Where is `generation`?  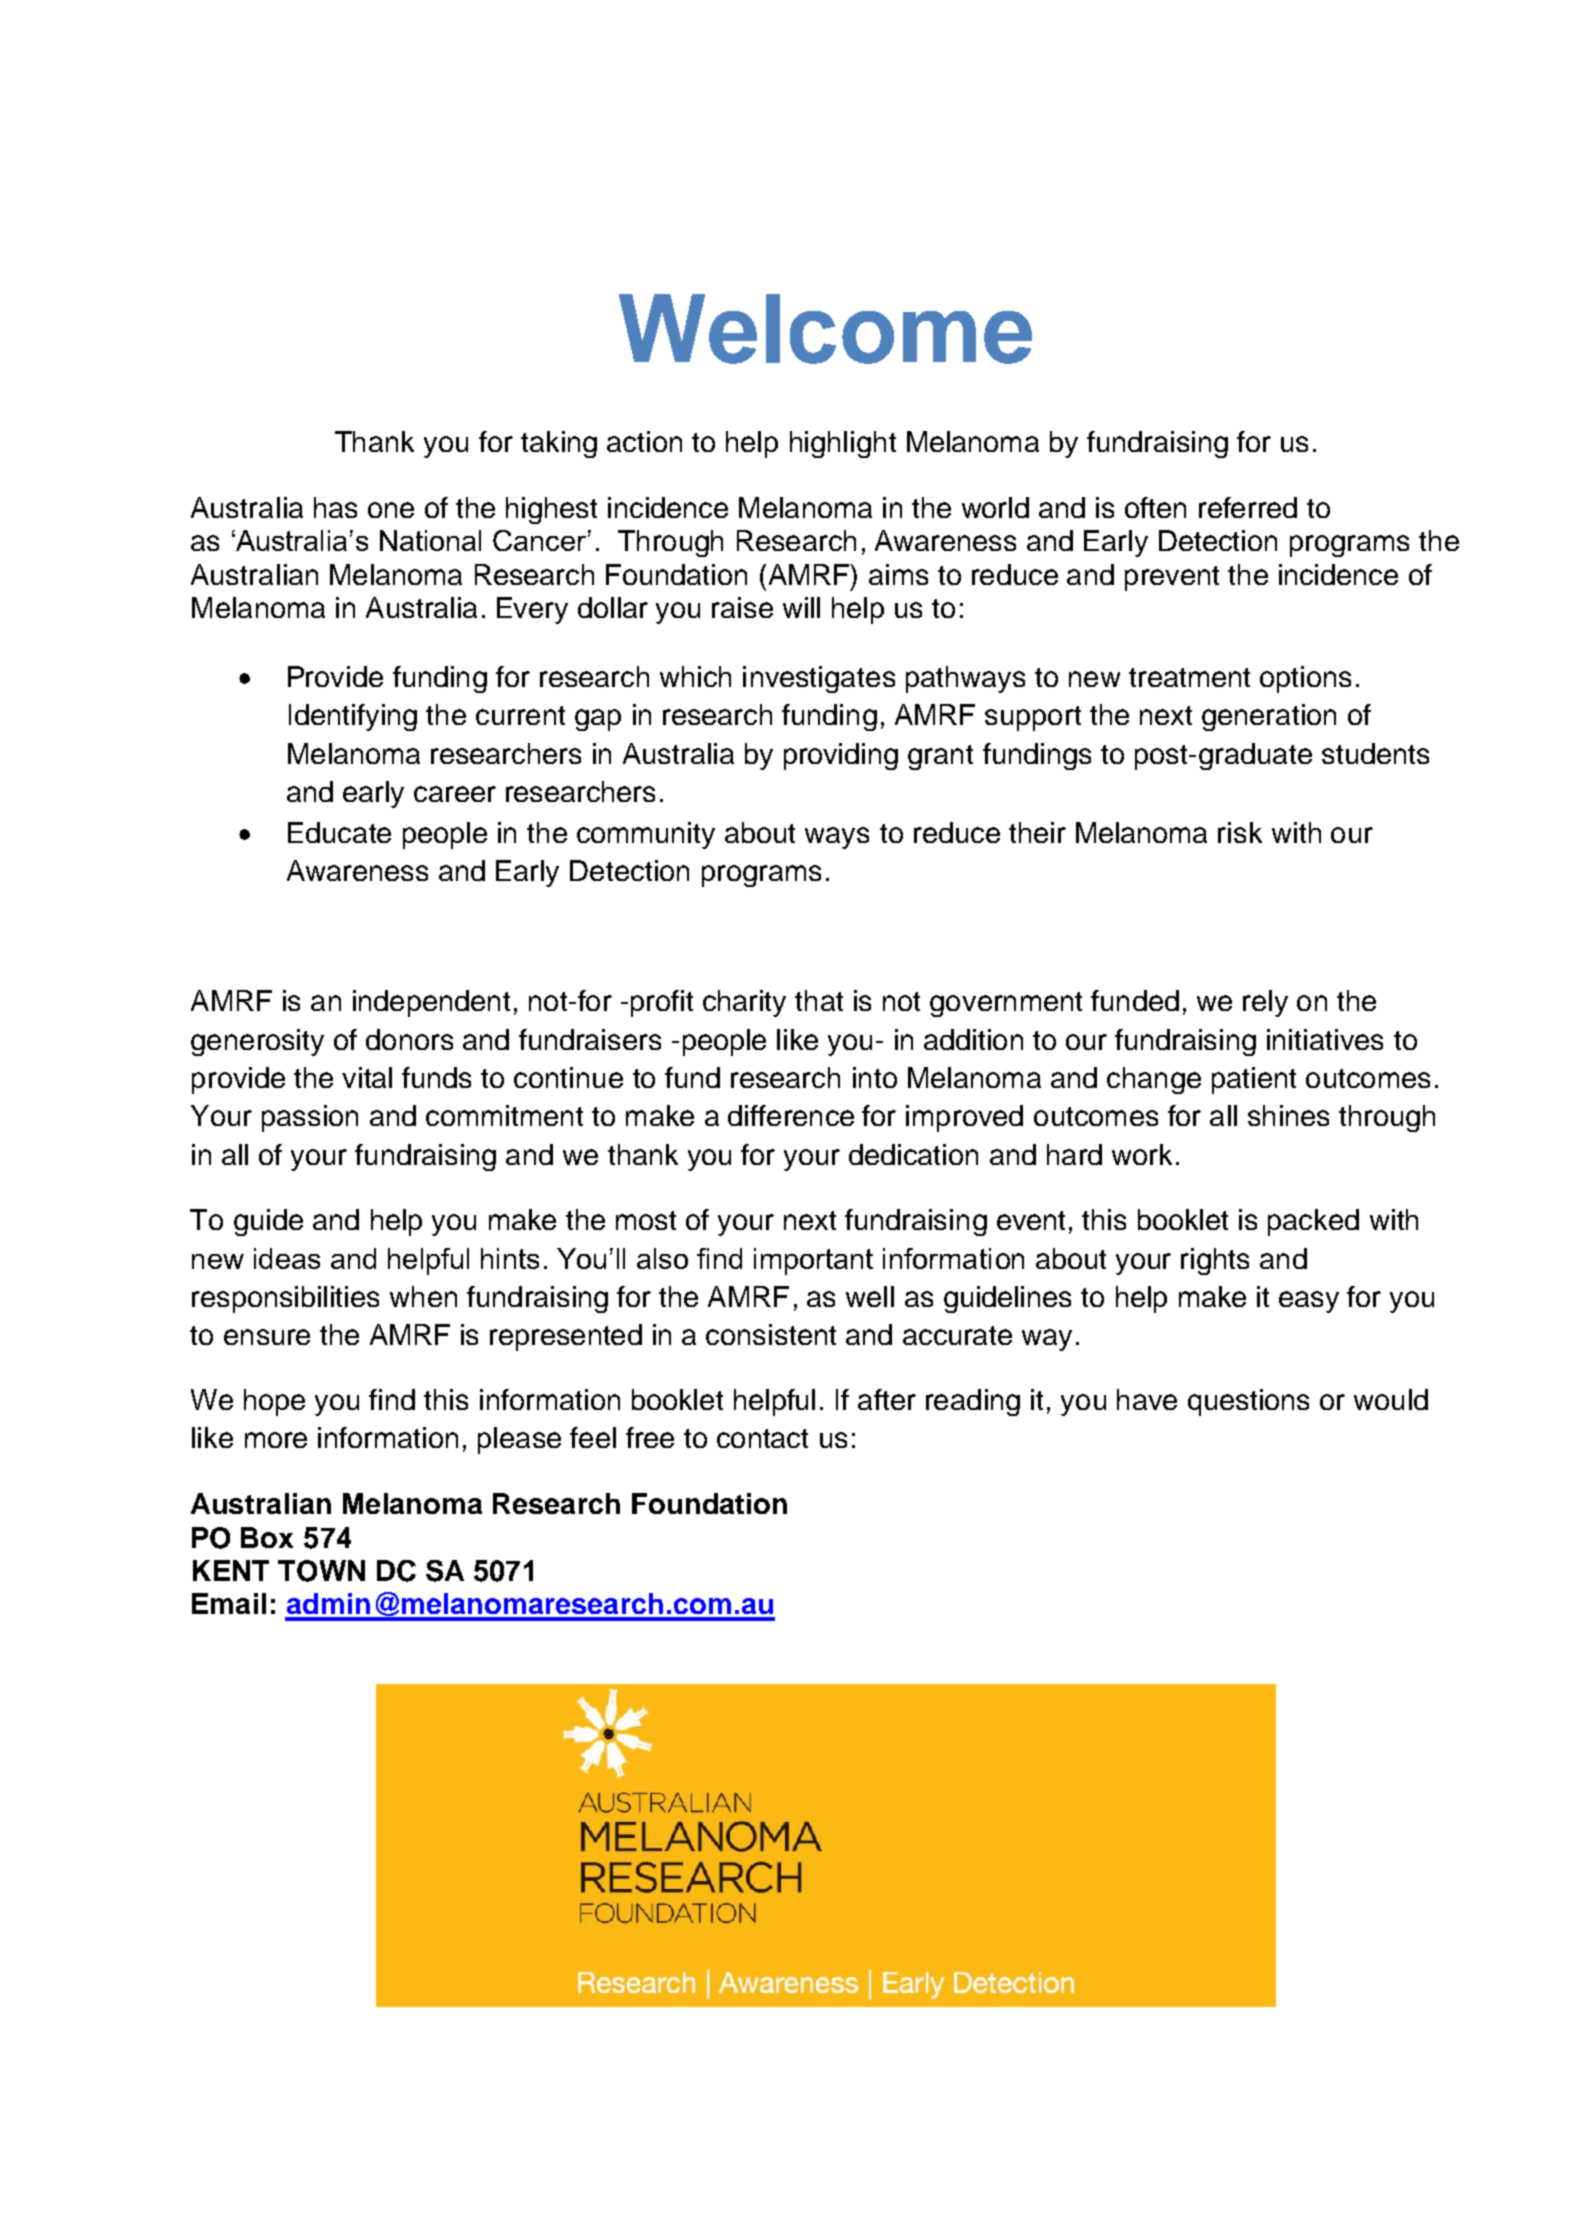 generation is located at coordinates (1269, 717).
